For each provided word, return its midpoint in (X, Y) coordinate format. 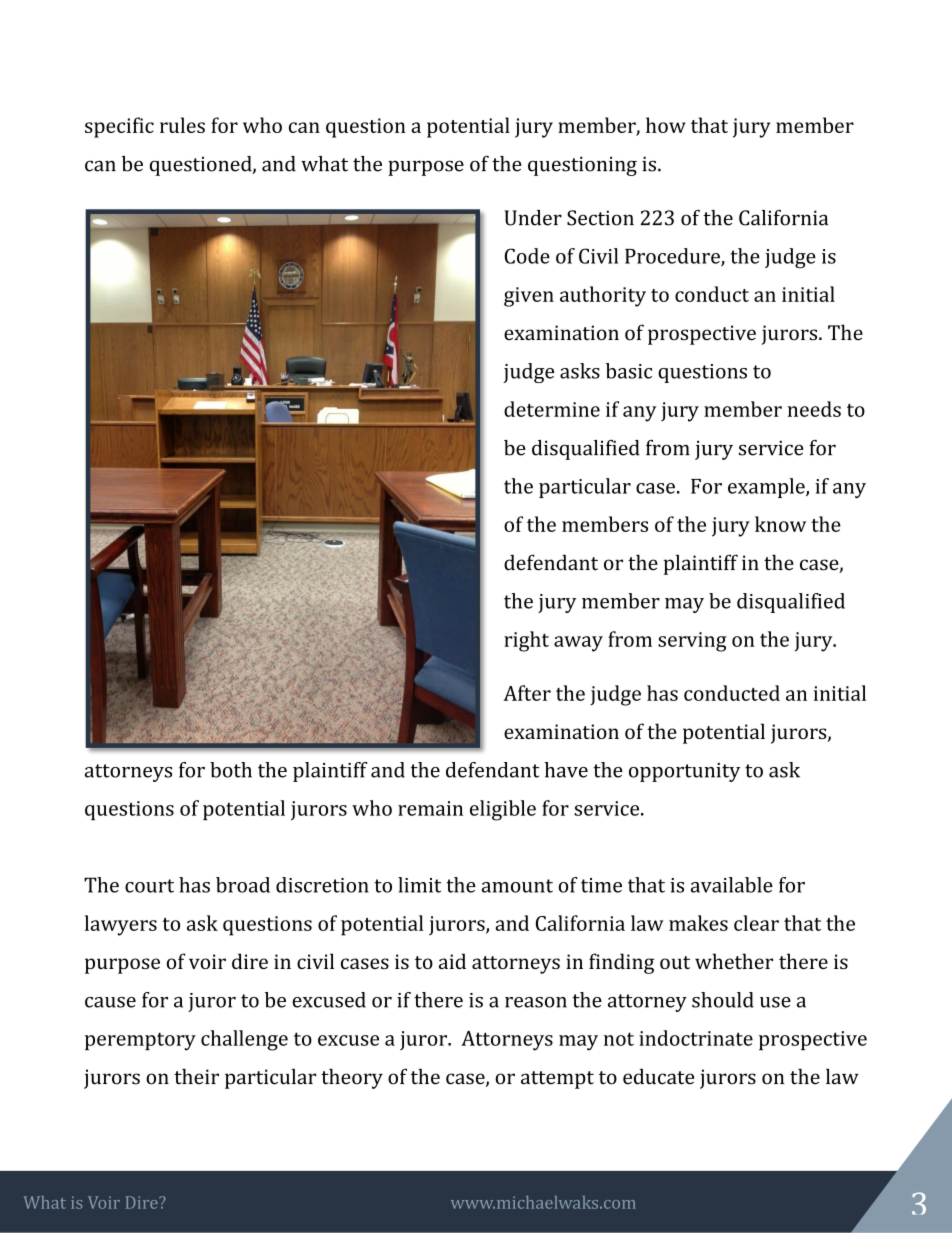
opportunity (684, 772)
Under (533, 218)
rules (182, 125)
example (767, 488)
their (196, 1076)
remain (430, 808)
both (231, 770)
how (666, 125)
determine (552, 409)
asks (580, 371)
